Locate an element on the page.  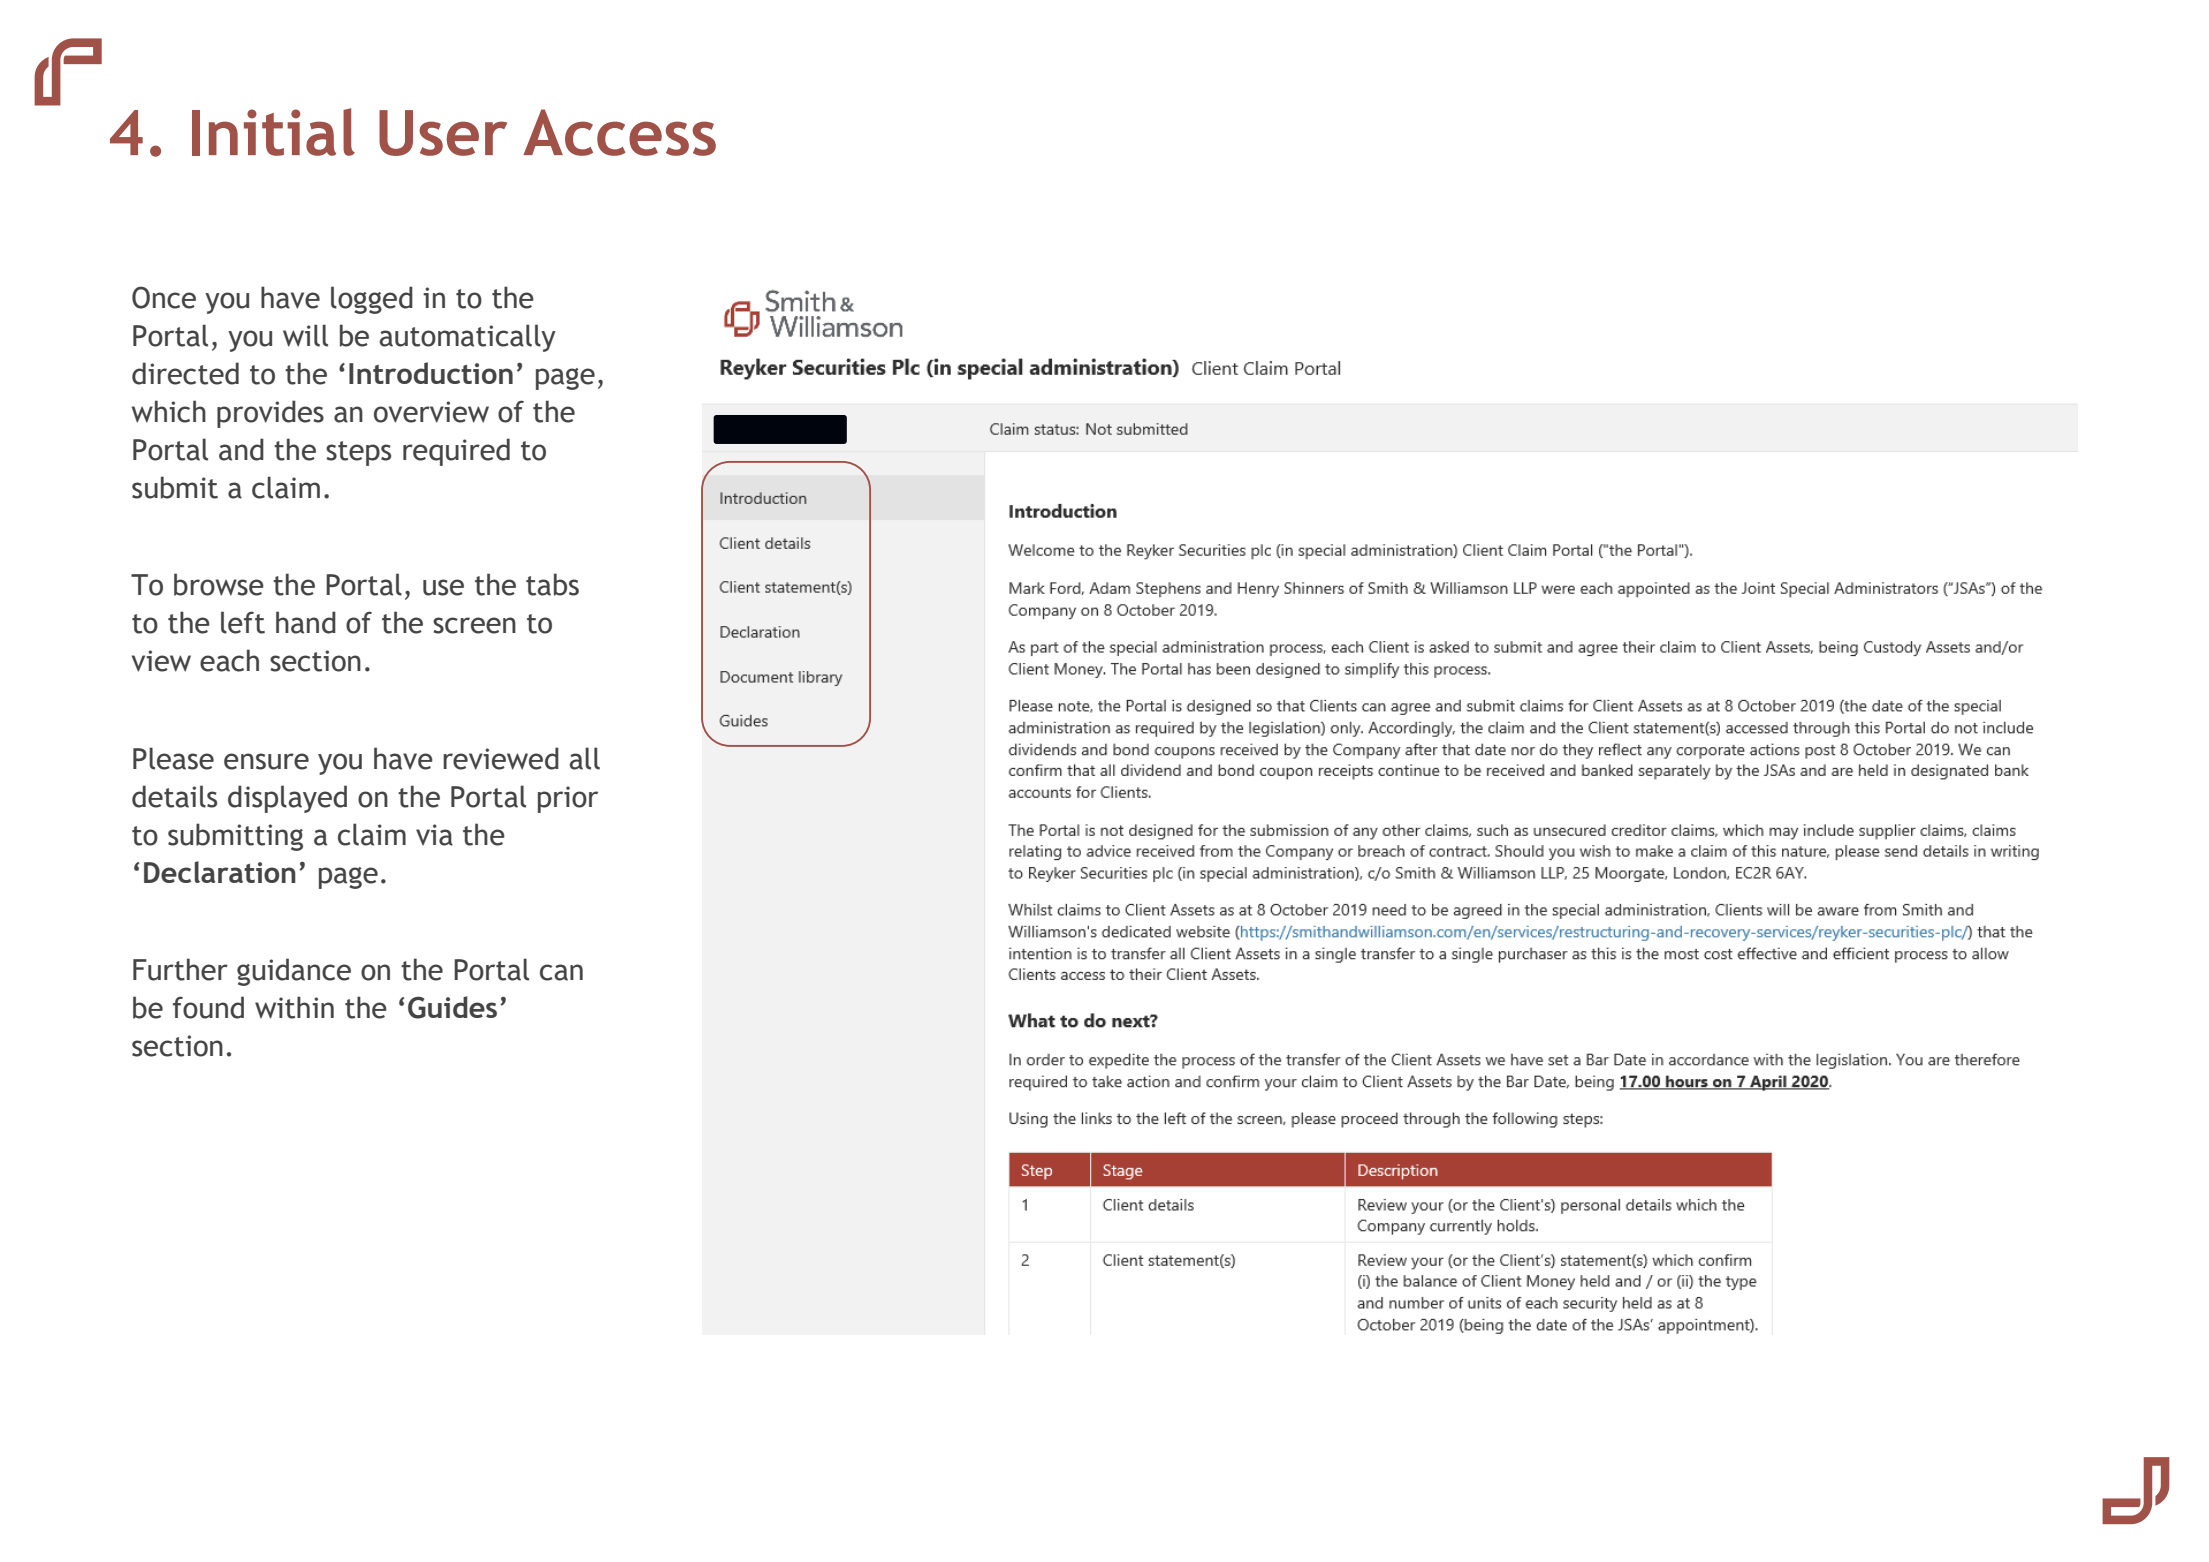
found is located at coordinates (208, 1007).
